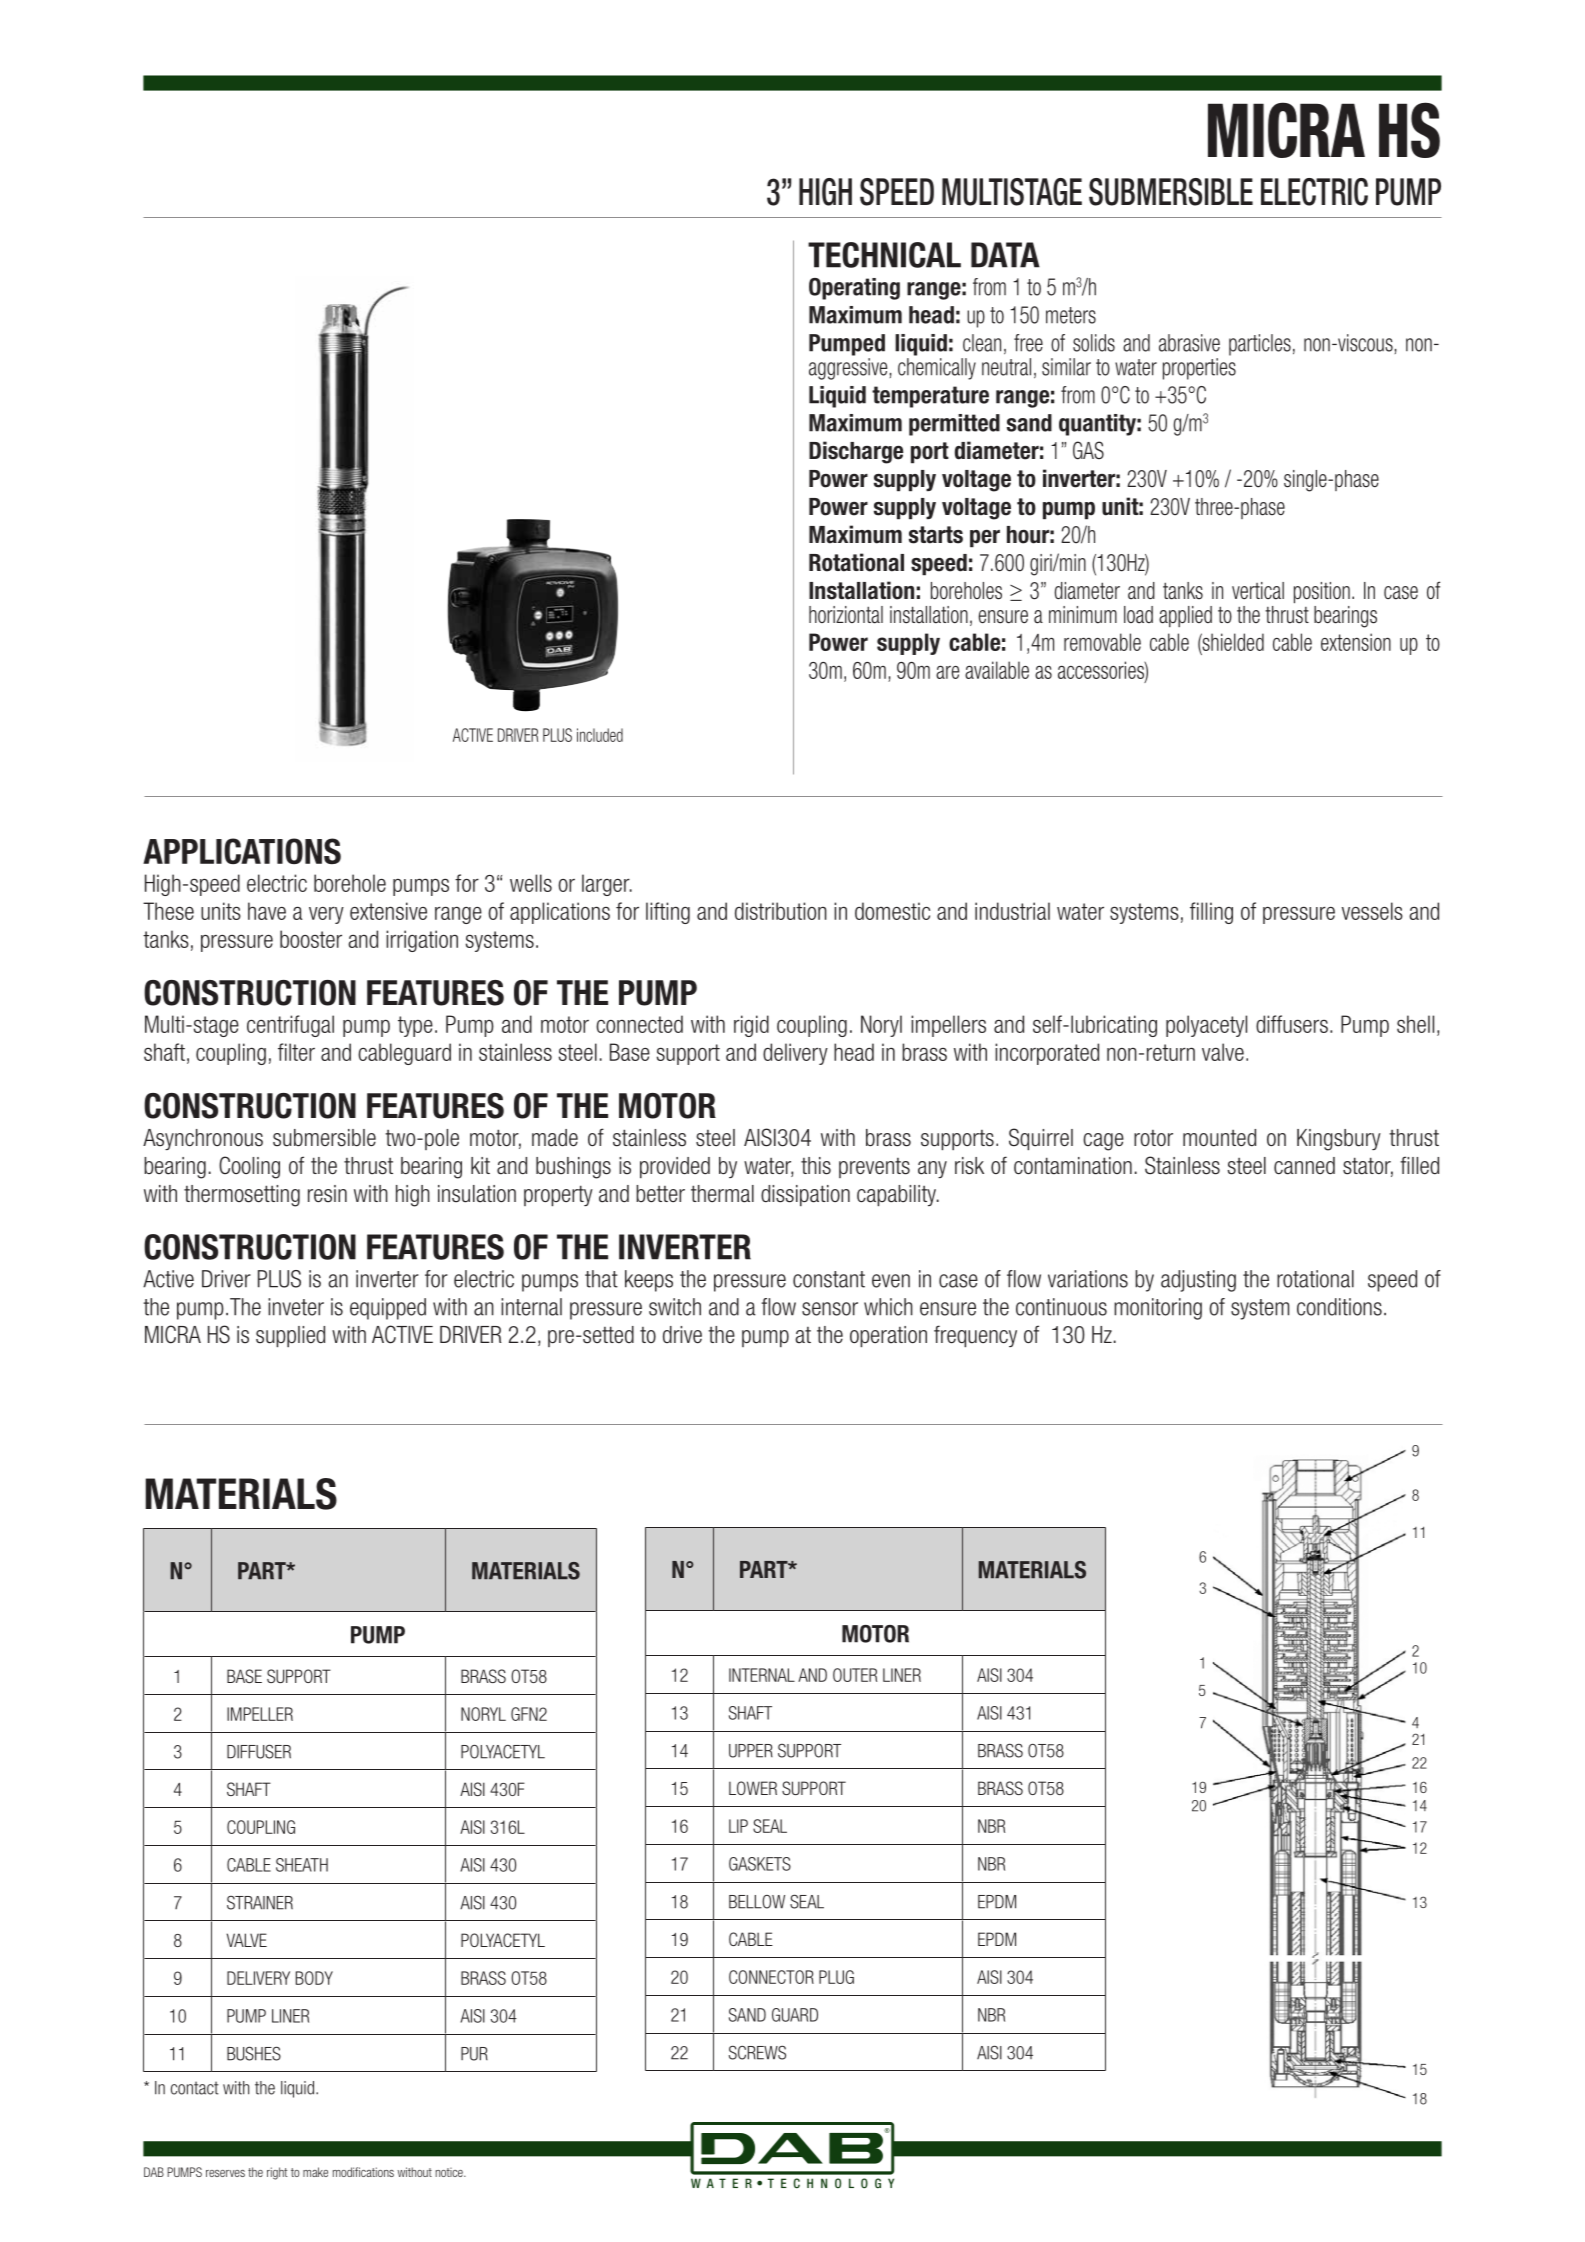 Image resolution: width=1585 pixels, height=2242 pixels. Describe the element at coordinates (805, 1195) in the screenshot. I see `dissipation` at that location.
